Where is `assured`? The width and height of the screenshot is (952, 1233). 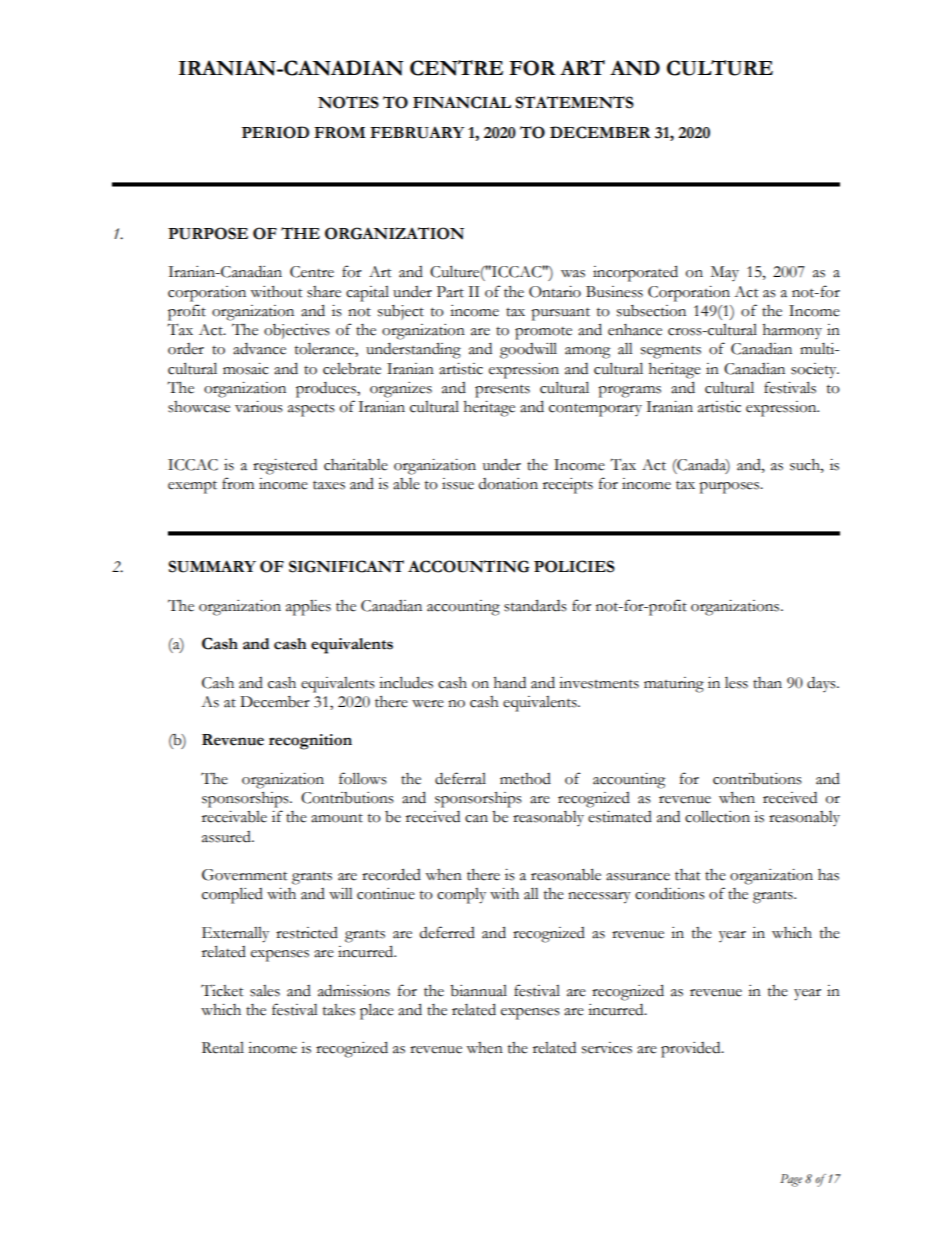 assured is located at coordinates (227, 837).
